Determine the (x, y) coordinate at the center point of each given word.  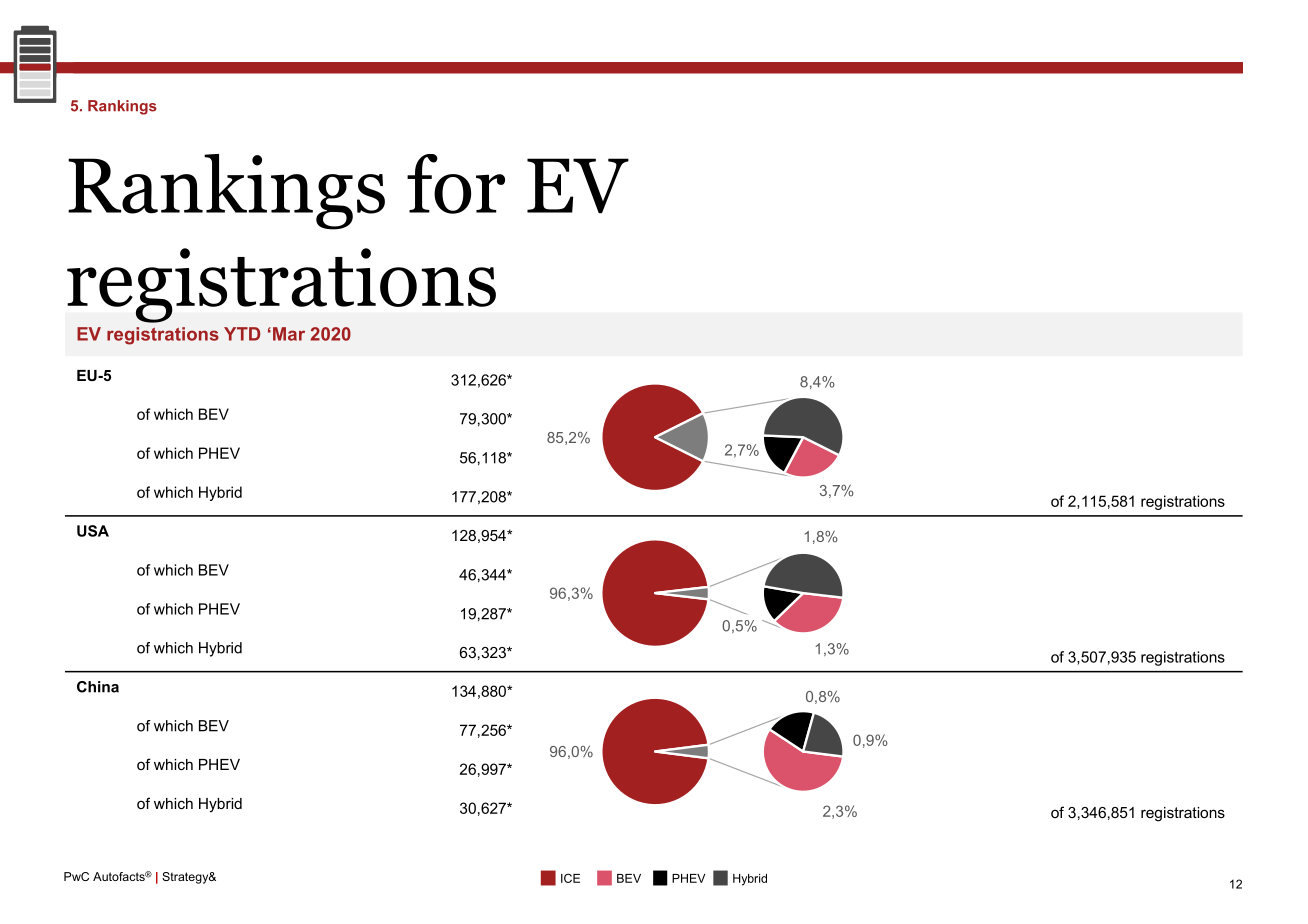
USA (93, 531)
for (456, 184)
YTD (242, 334)
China (98, 687)
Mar (289, 334)
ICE (570, 878)
